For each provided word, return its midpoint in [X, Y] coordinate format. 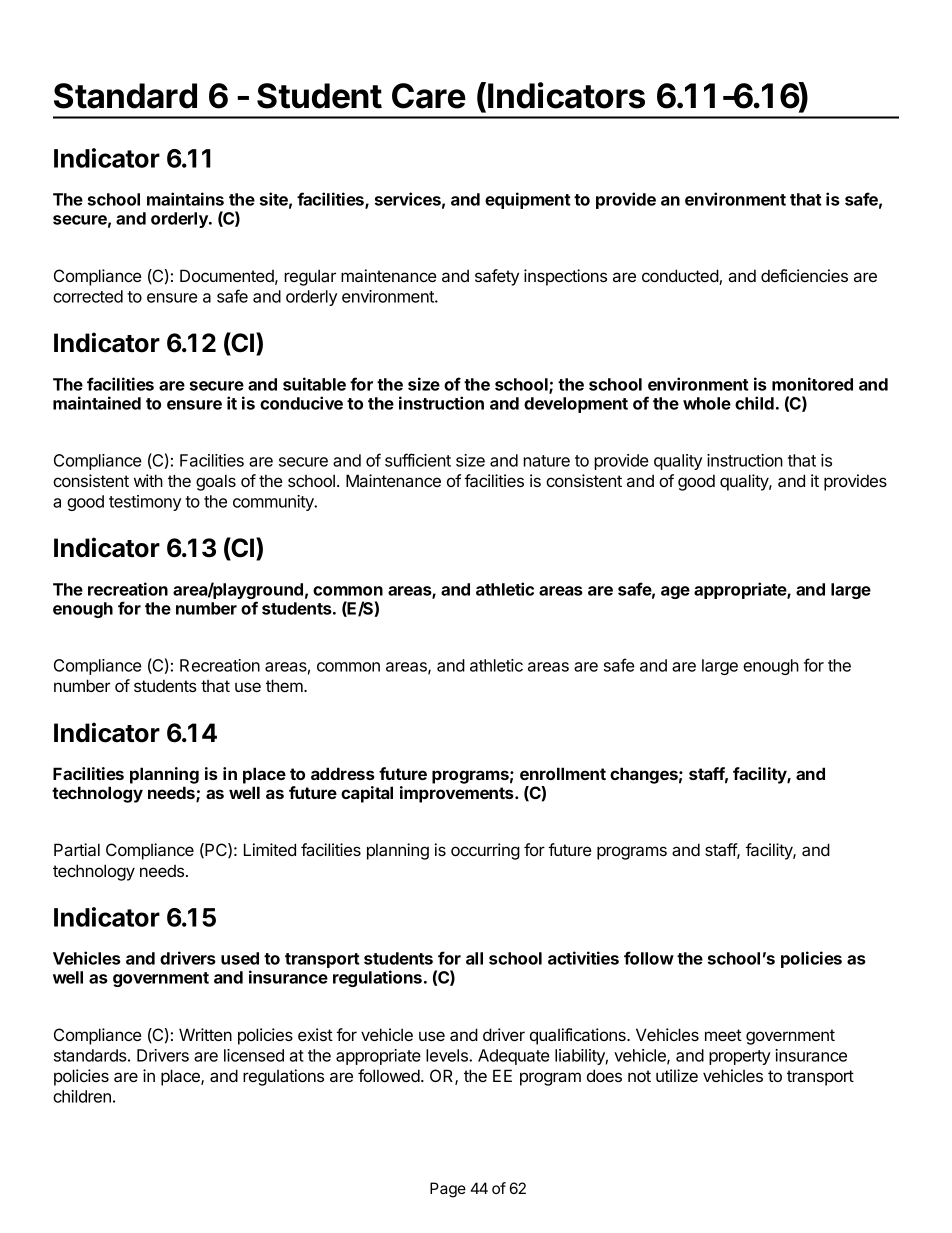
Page [448, 1190]
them [285, 685]
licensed [254, 1055]
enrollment [563, 773]
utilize [677, 1075]
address [343, 773]
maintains [185, 199]
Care [429, 96]
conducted [681, 277]
